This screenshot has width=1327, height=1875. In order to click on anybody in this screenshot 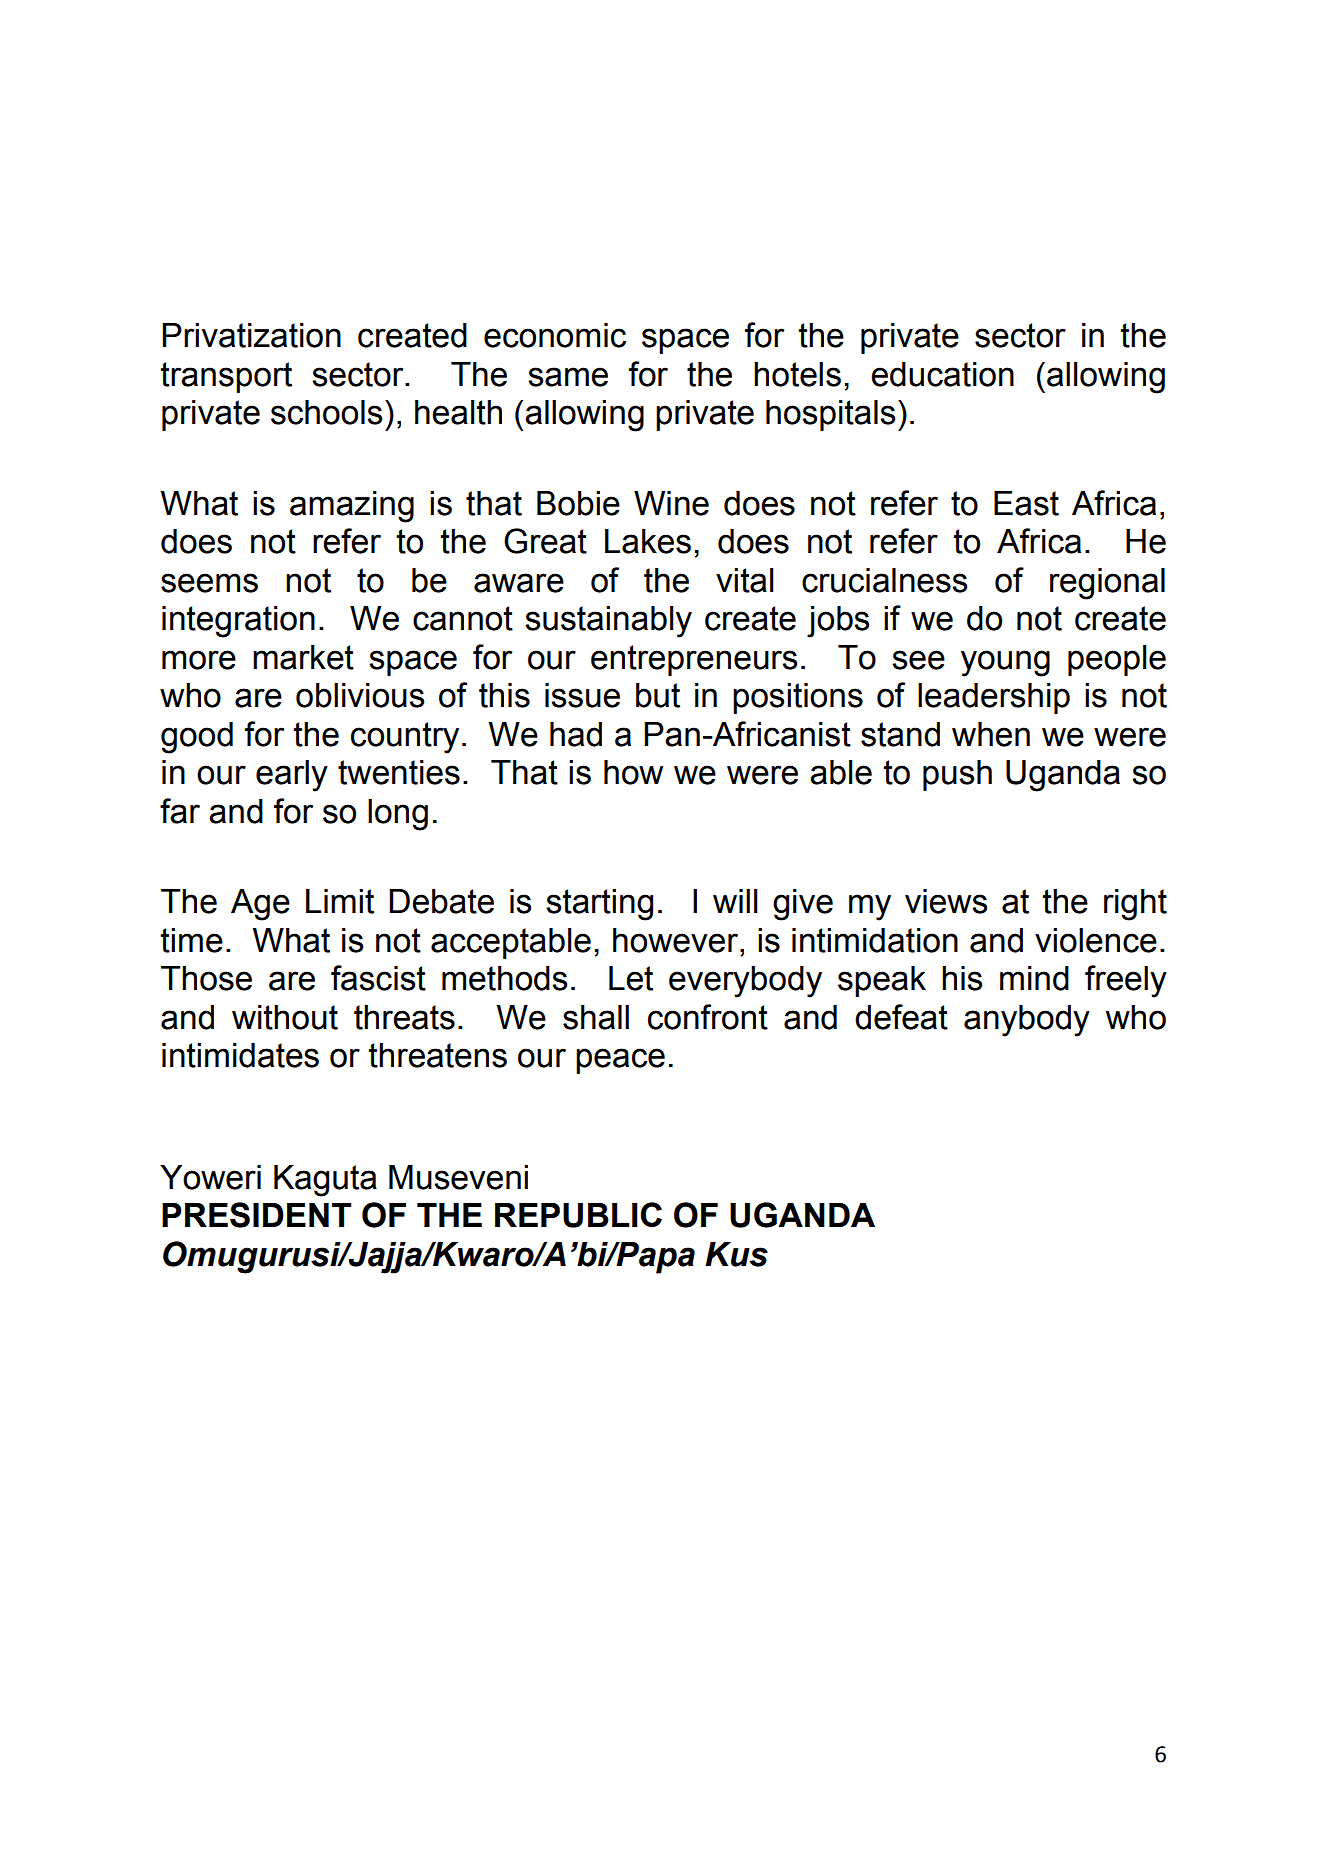, I will do `click(1027, 1021)`.
